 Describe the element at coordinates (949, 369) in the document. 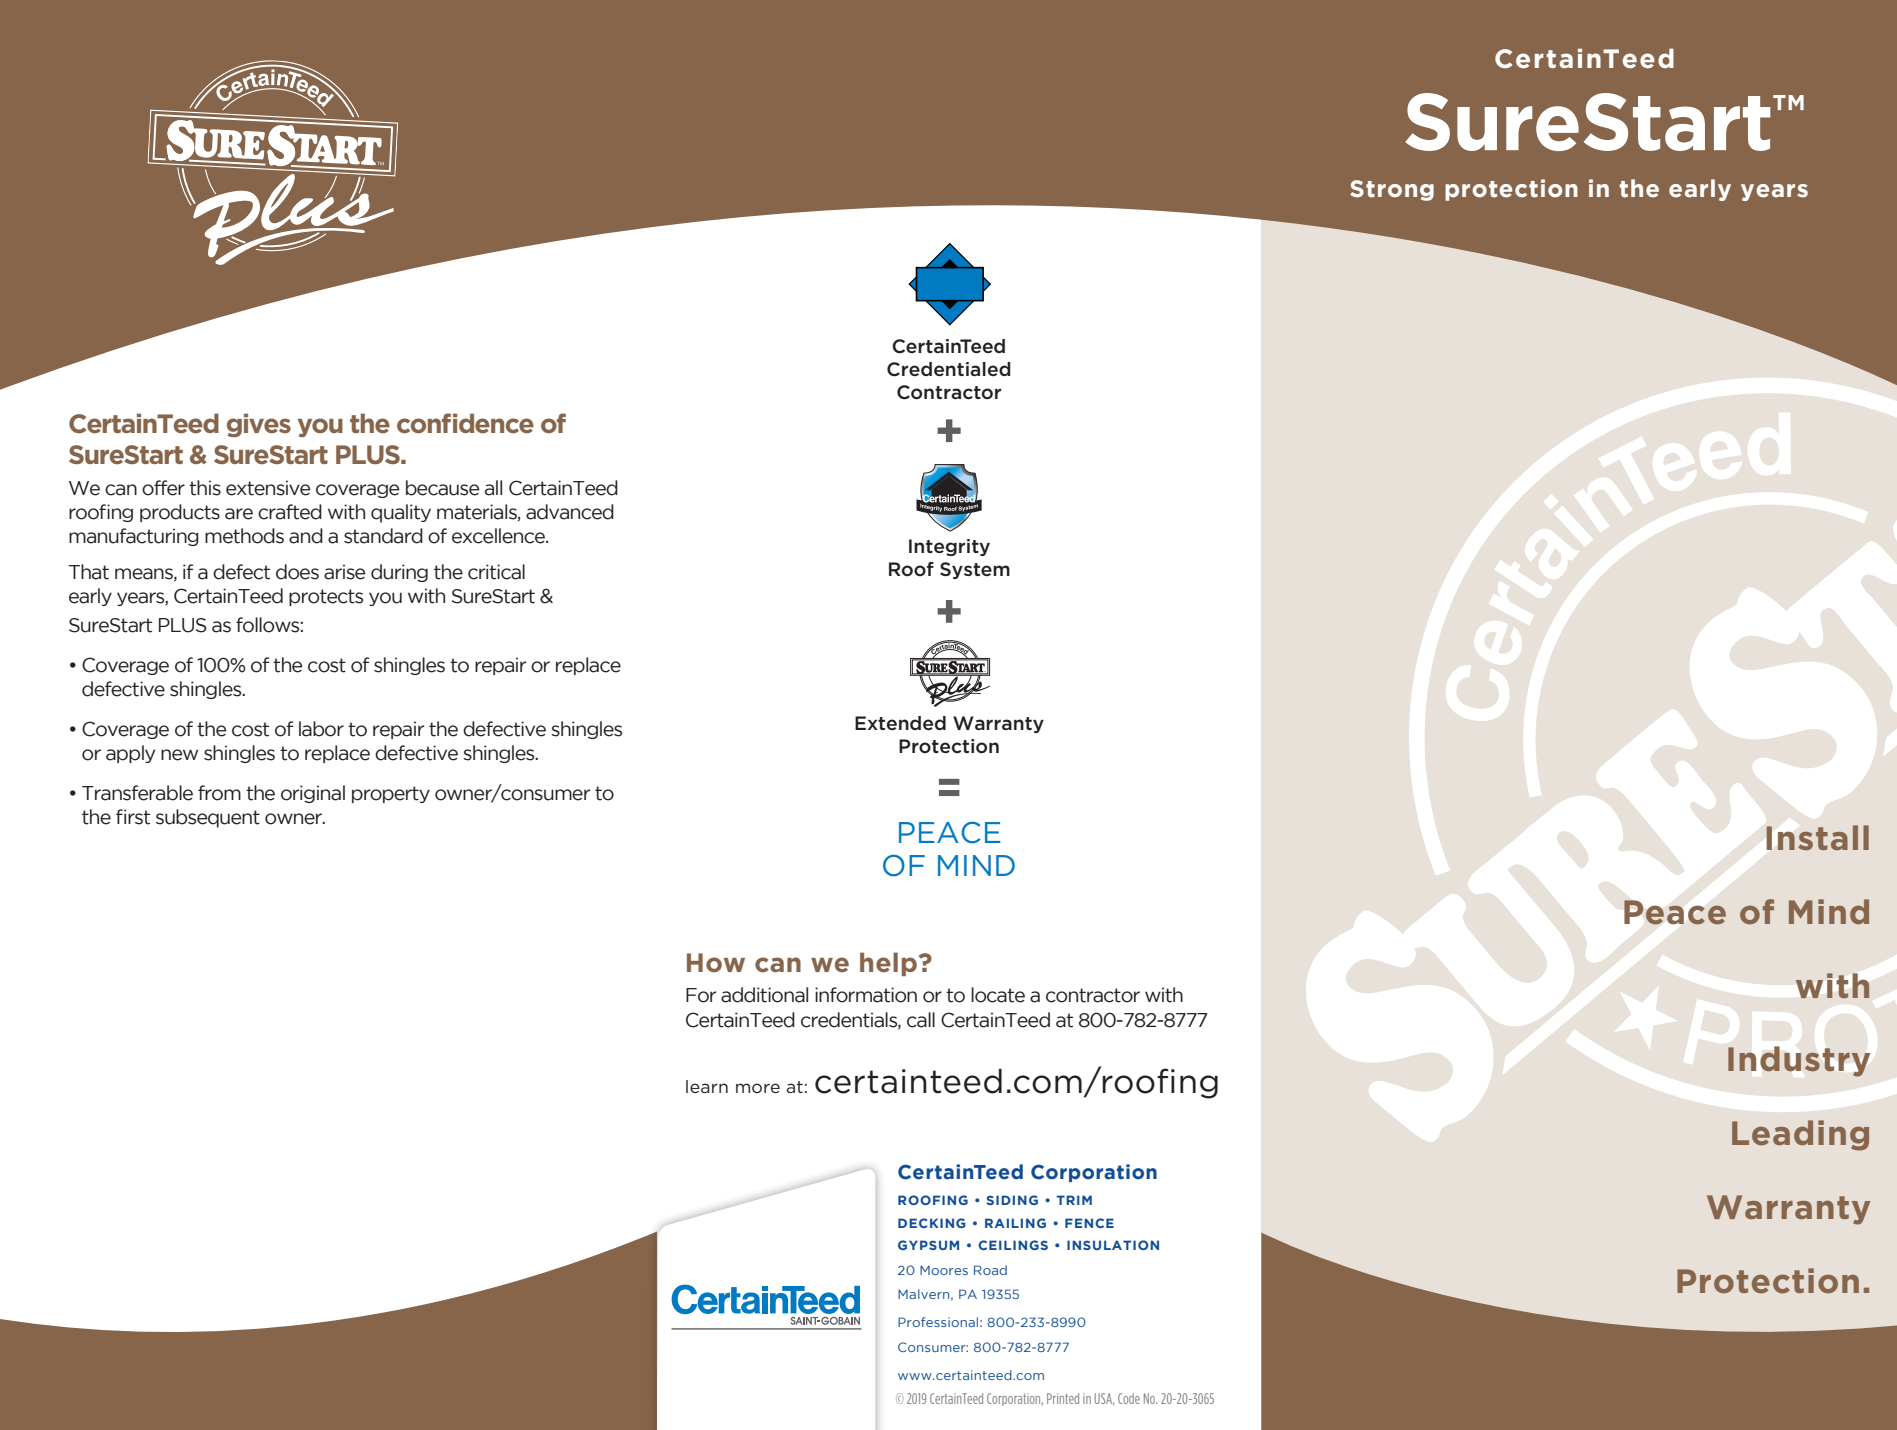

I see `Credentialed` at that location.
